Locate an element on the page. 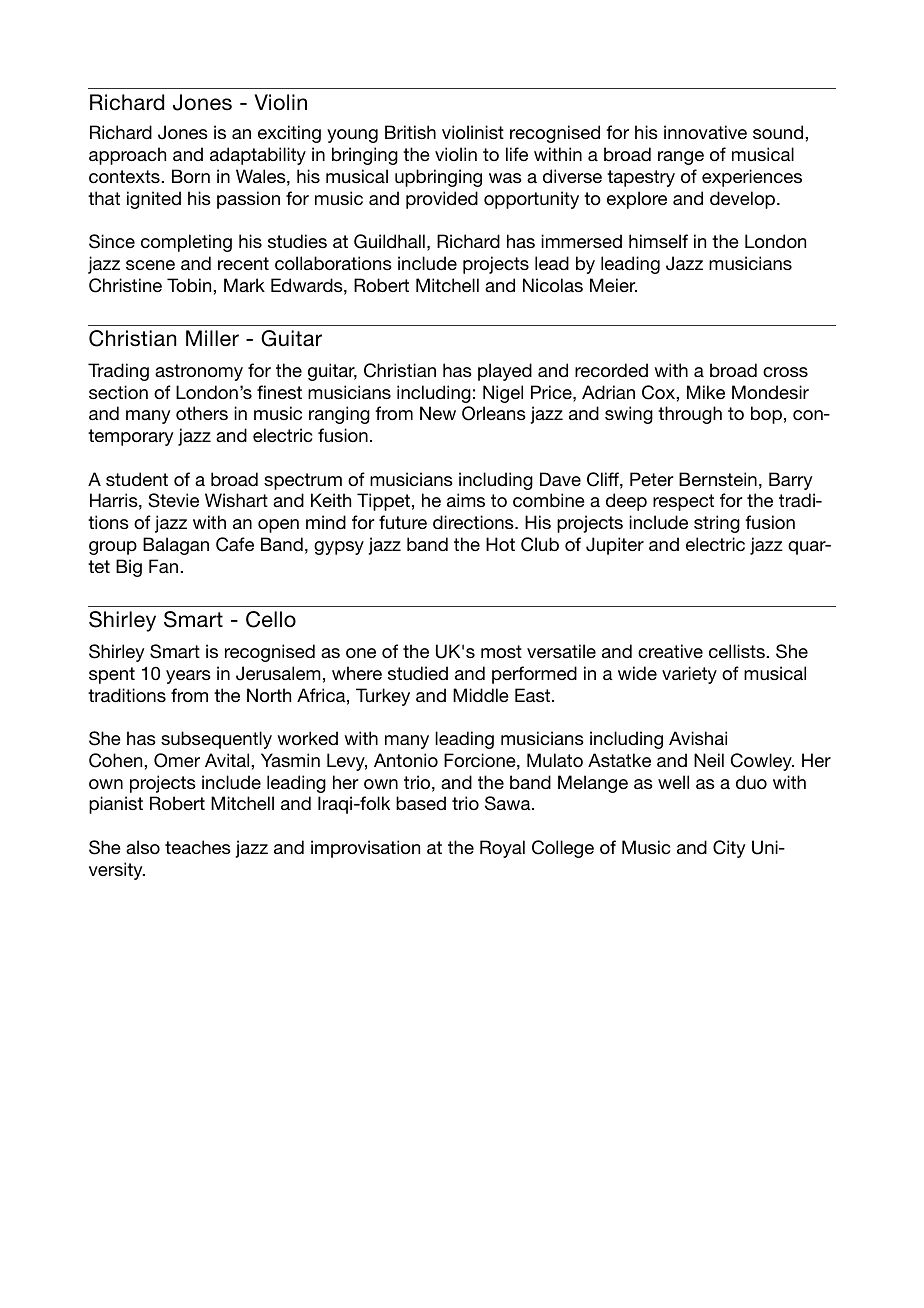 This image has height=1308, width=924. Middle is located at coordinates (481, 695).
